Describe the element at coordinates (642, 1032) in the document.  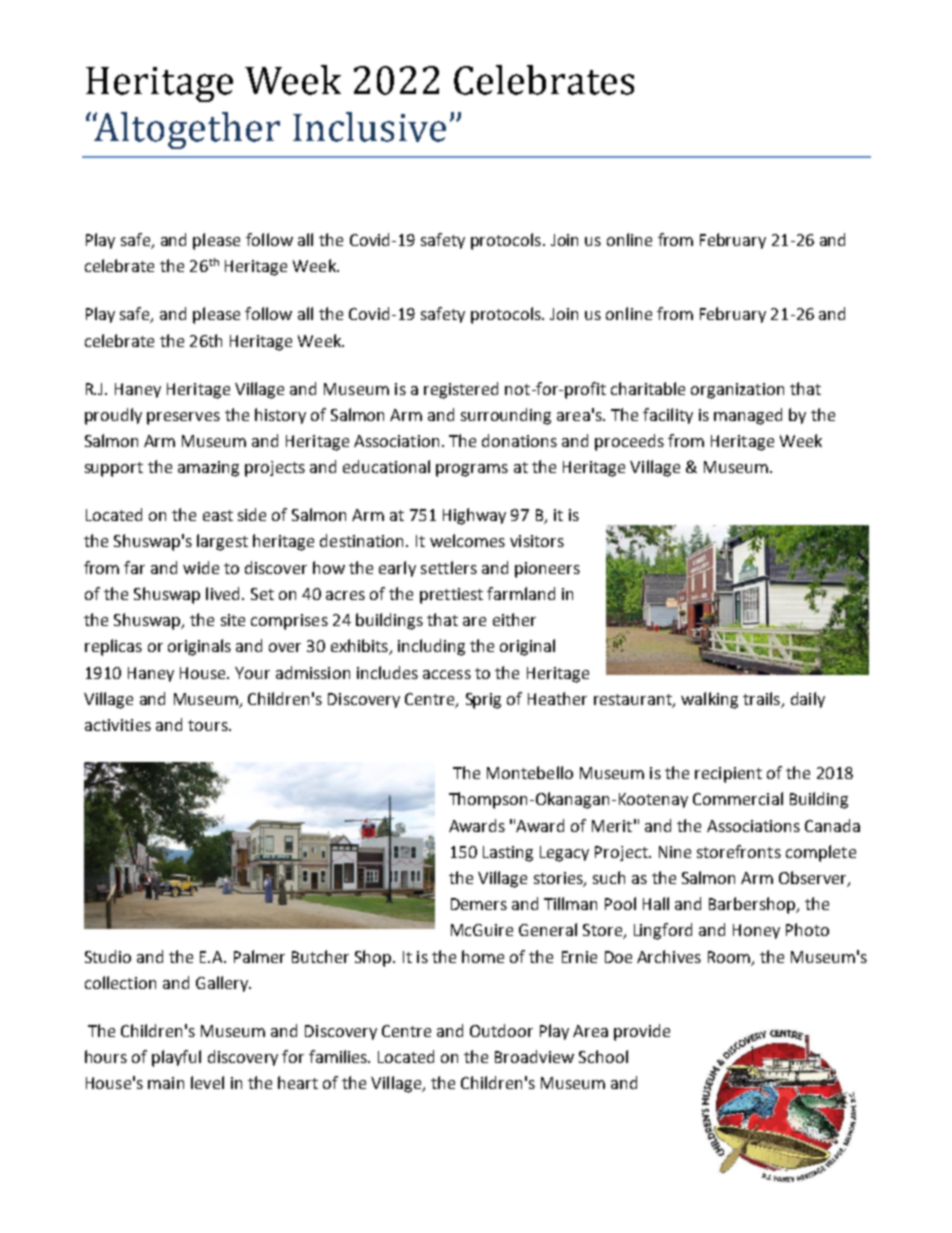
I see `provide` at that location.
